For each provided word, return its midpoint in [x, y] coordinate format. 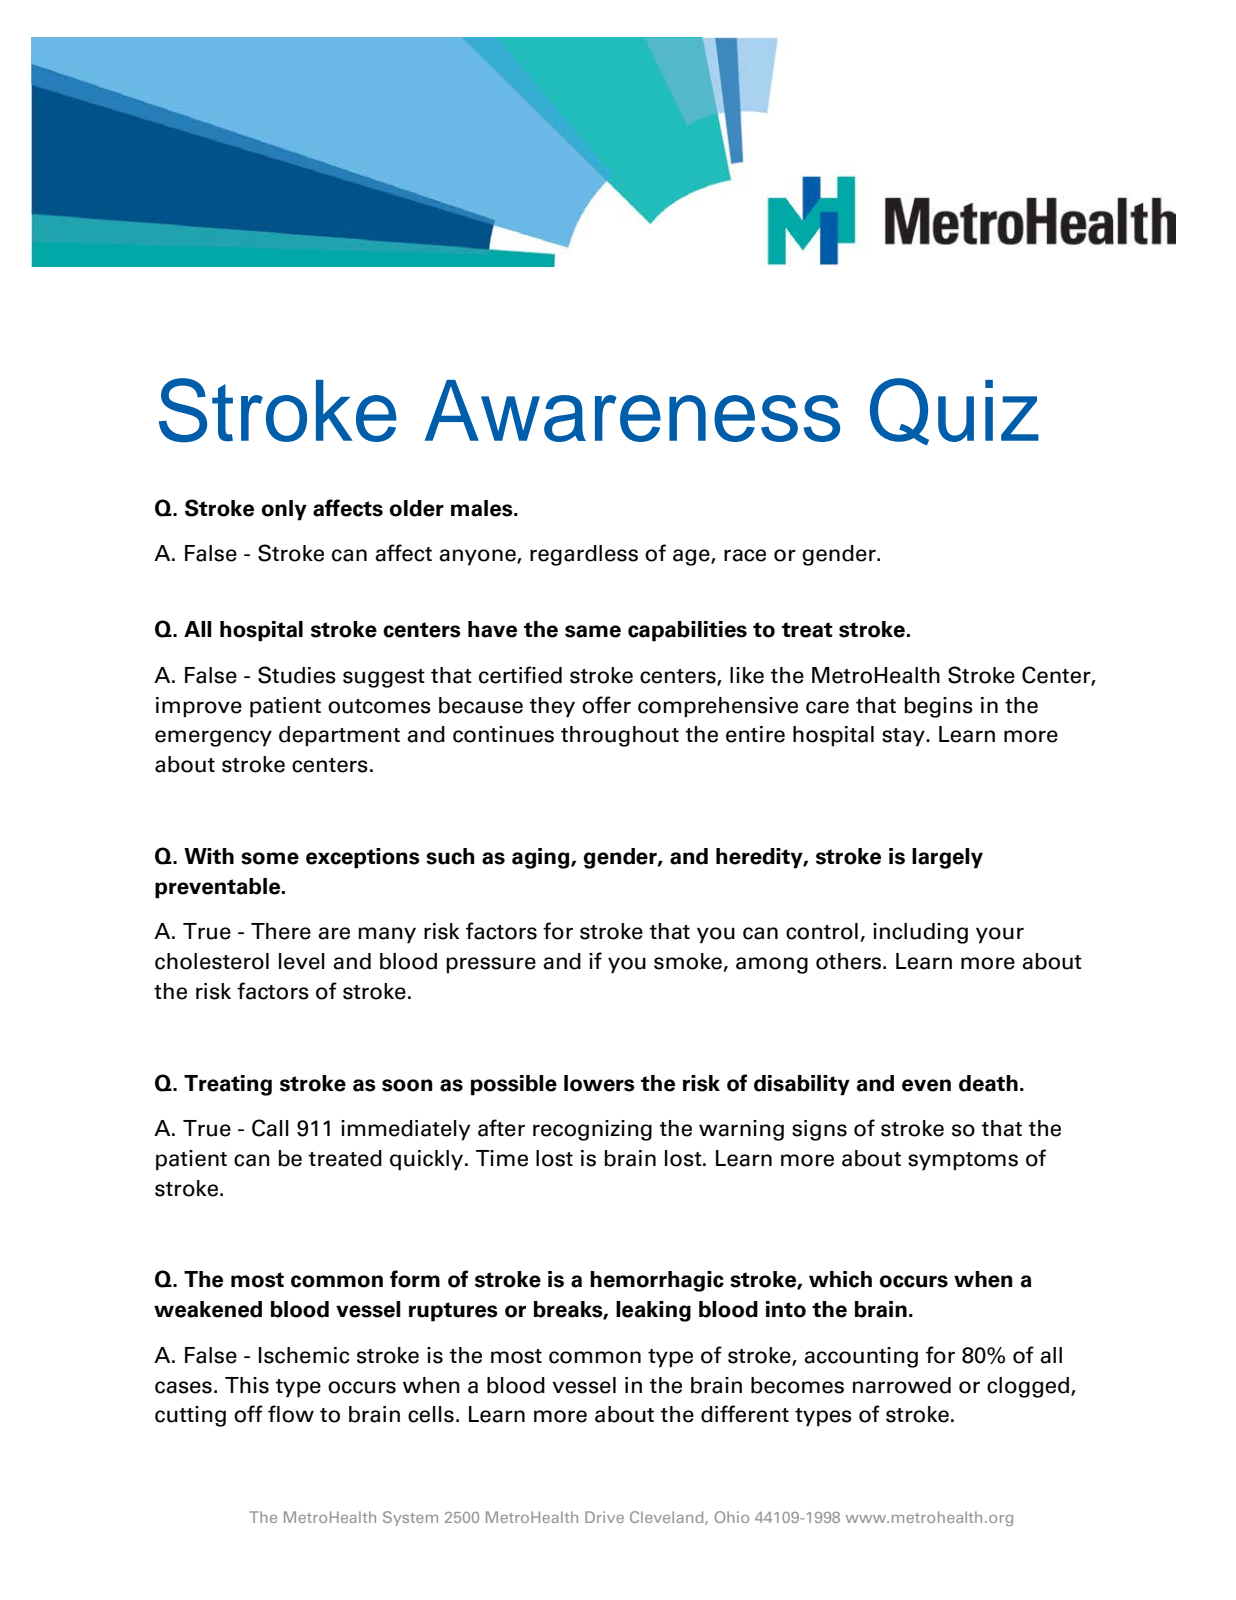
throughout [620, 736]
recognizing [592, 1130]
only [284, 510]
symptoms [963, 1161]
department [339, 736]
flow [291, 1414]
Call [270, 1128]
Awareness [632, 411]
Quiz [954, 412]
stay [904, 737]
